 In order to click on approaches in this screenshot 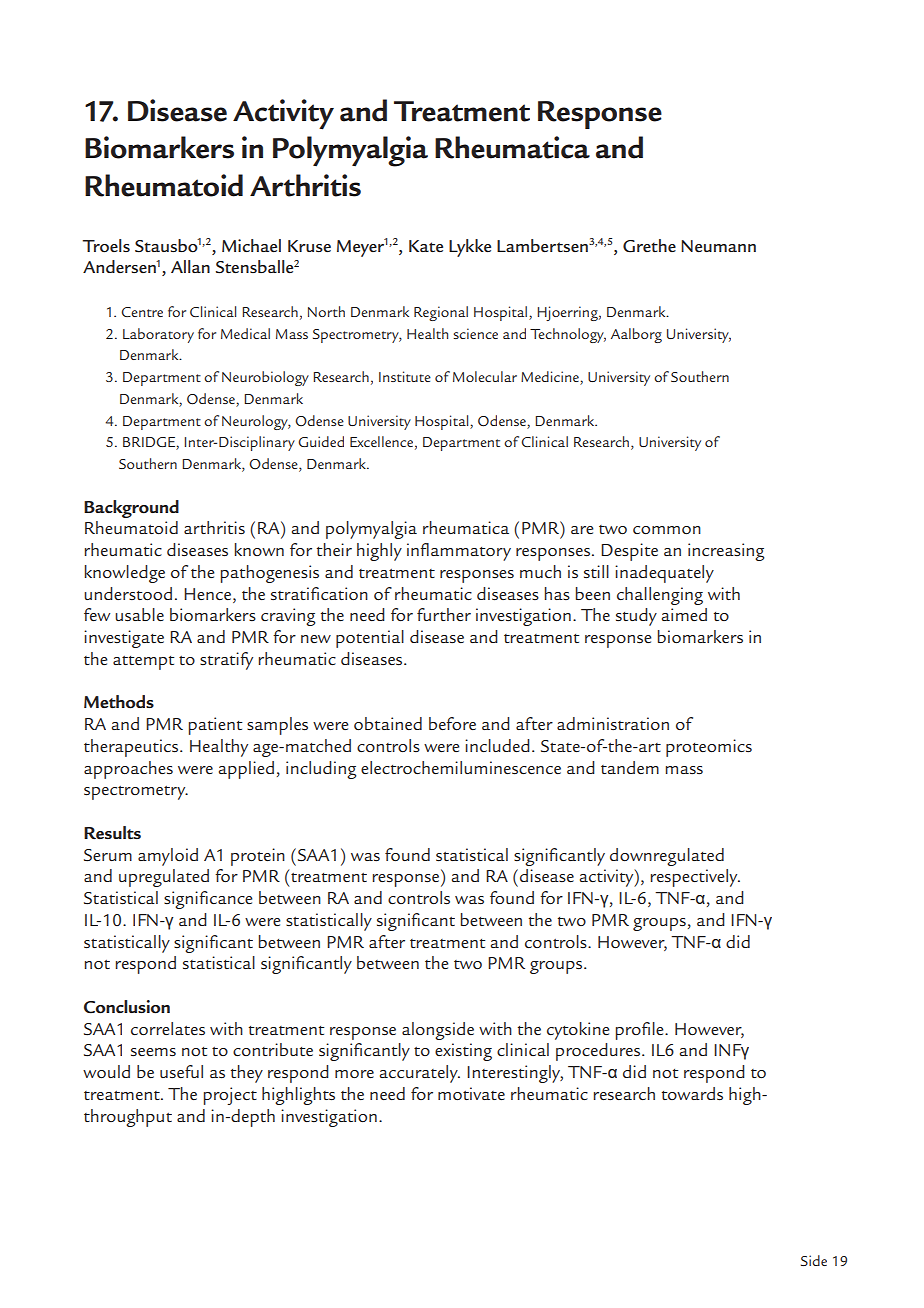, I will do `click(128, 770)`.
